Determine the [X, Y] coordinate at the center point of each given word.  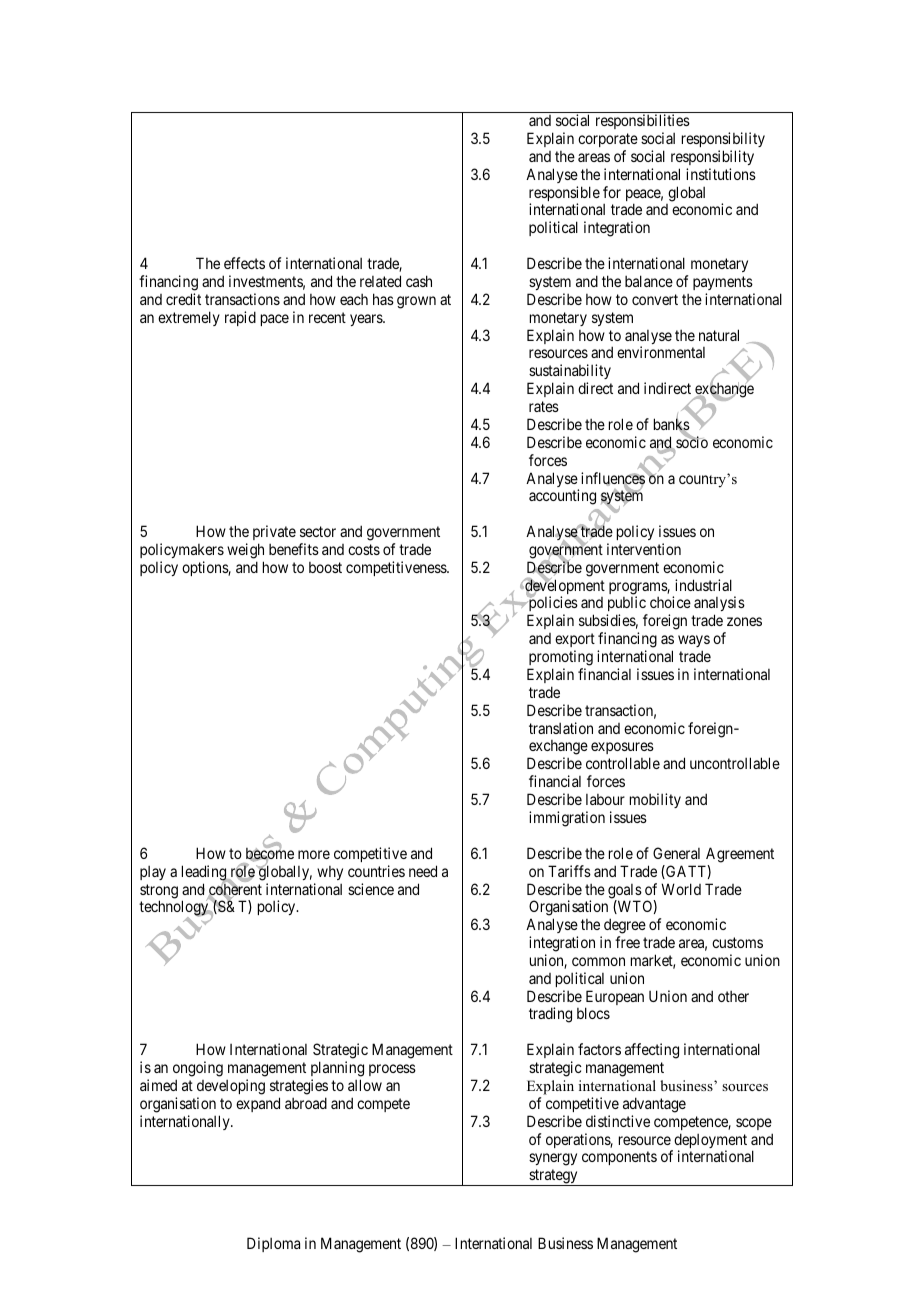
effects [244, 263]
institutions [721, 174]
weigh [245, 551]
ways [694, 643]
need [423, 871]
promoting [560, 659]
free [627, 942]
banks [672, 425]
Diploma [273, 1244]
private [274, 532]
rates [544, 406]
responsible [564, 195]
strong [159, 892]
